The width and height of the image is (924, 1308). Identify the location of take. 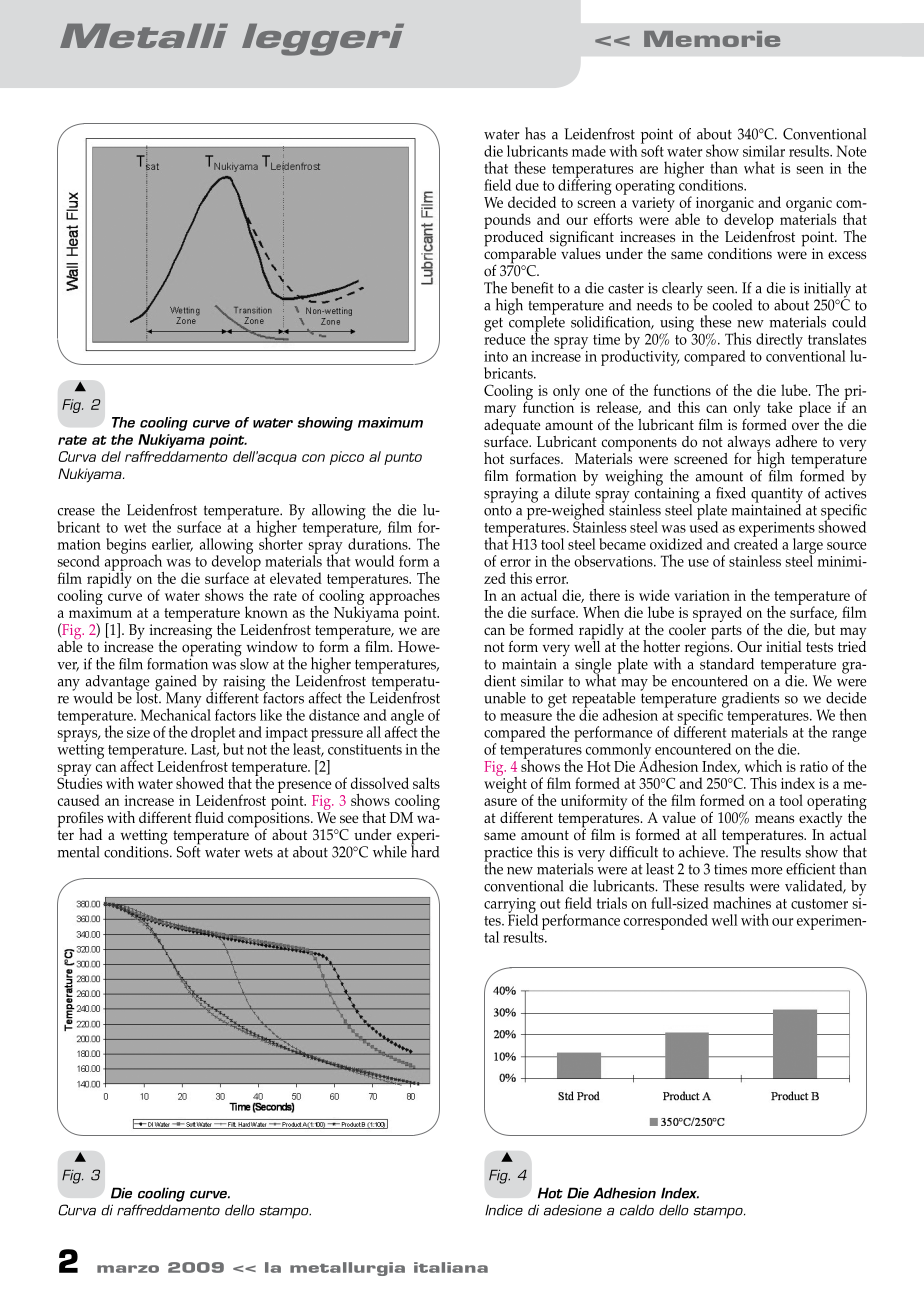
(780, 407).
